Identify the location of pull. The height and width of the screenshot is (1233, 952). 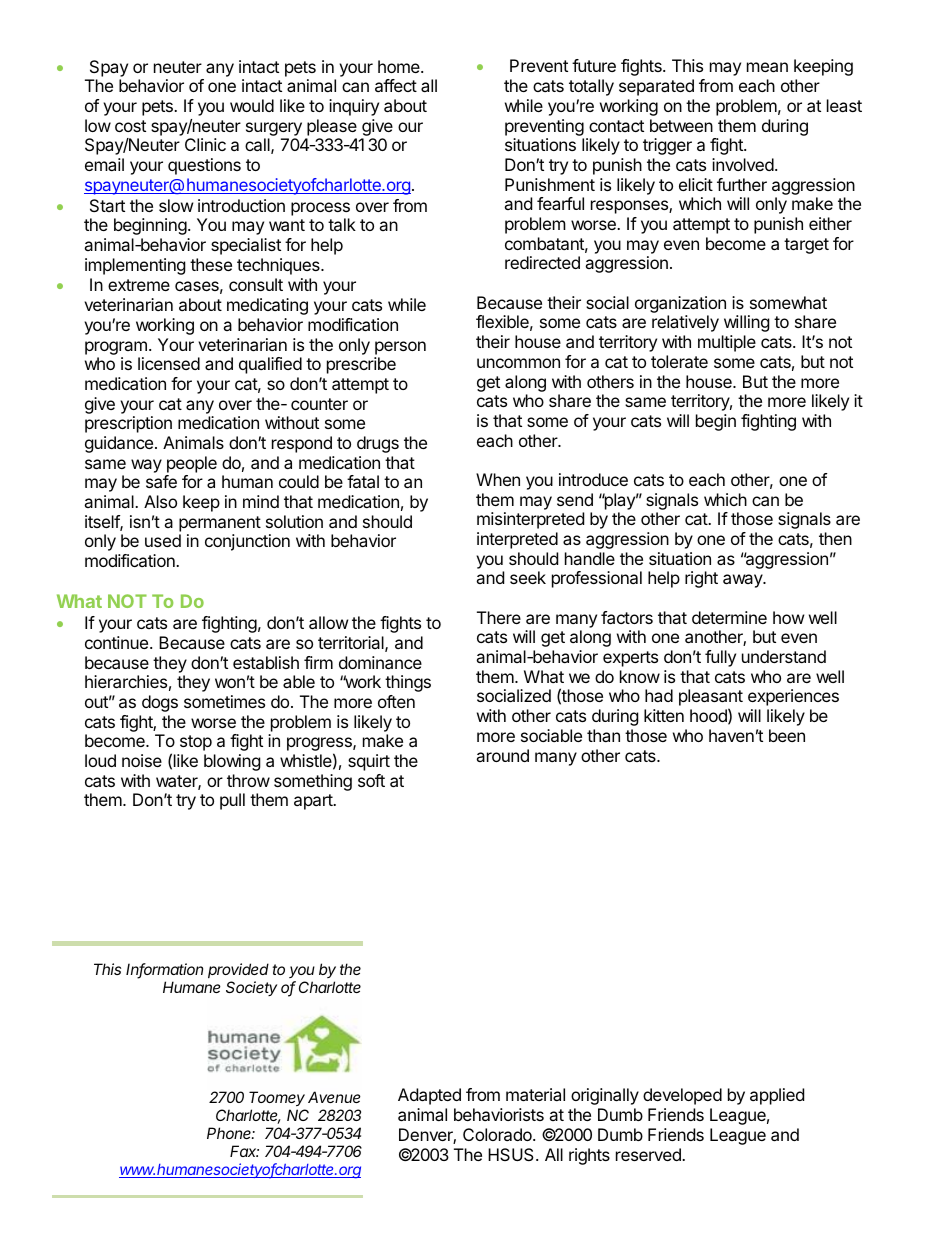
(232, 801).
